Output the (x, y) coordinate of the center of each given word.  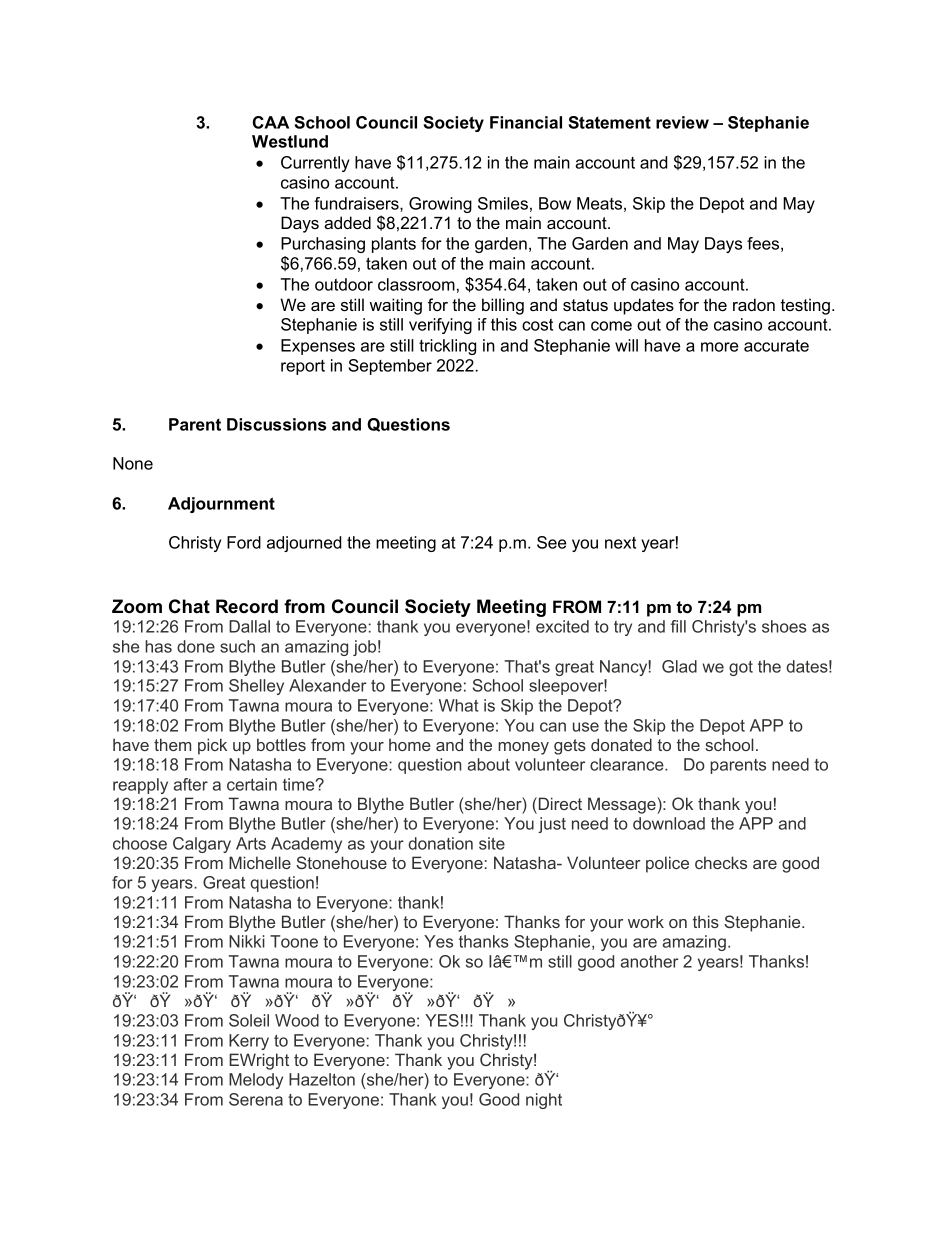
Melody (256, 1081)
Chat (189, 606)
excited (562, 626)
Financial (526, 122)
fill (678, 626)
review (682, 122)
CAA (271, 122)
